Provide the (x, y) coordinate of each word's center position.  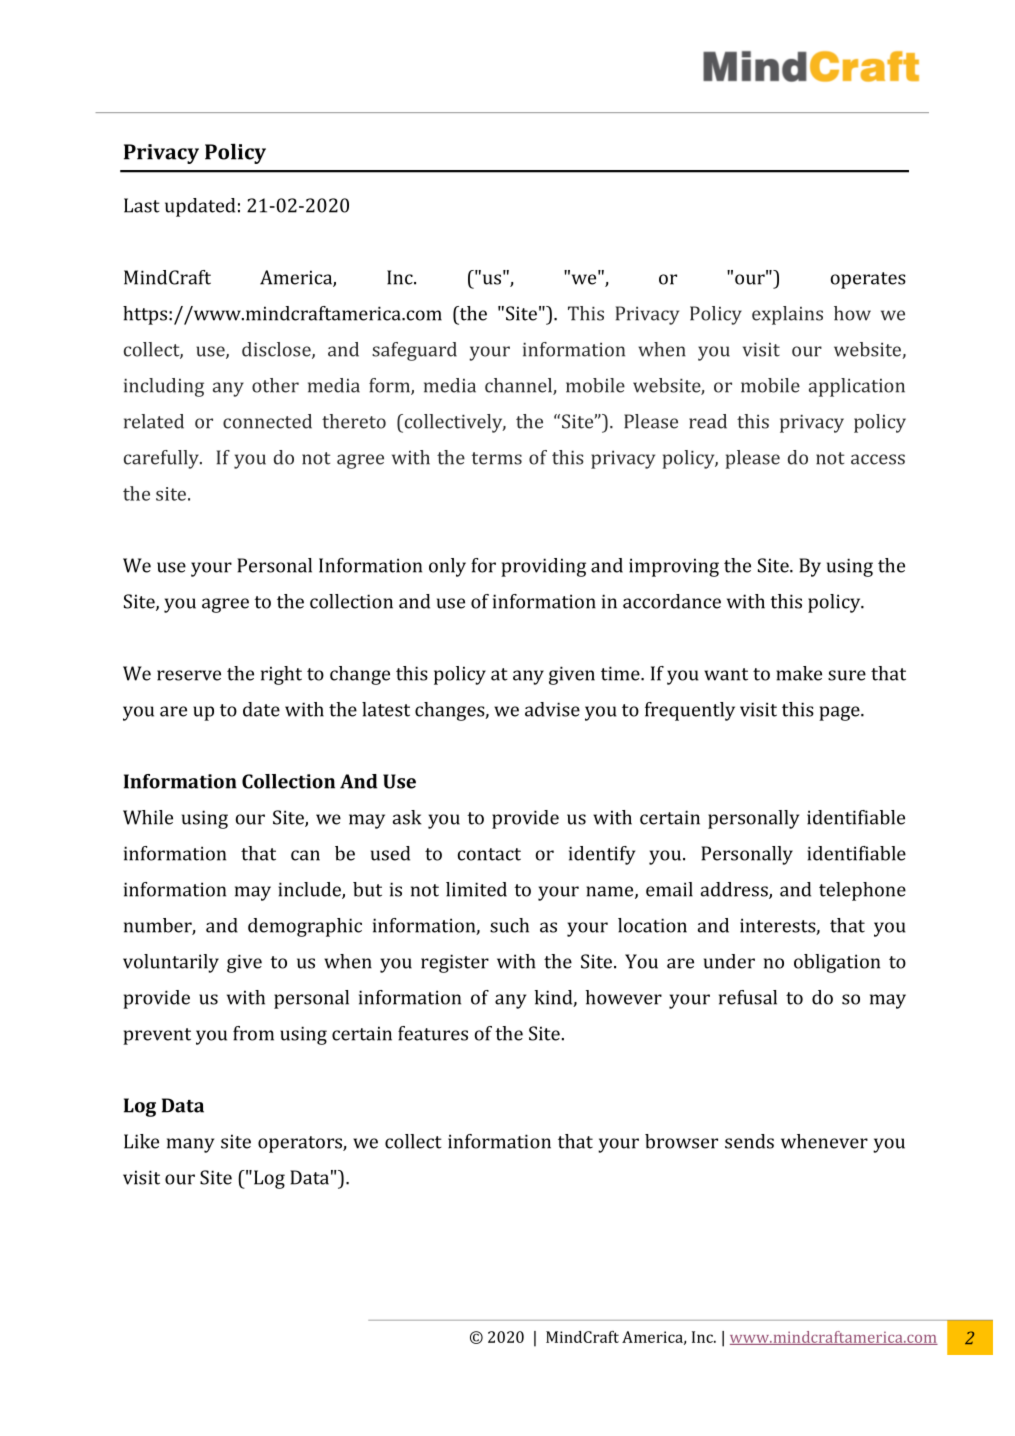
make (799, 673)
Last (142, 205)
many (190, 1145)
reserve (189, 675)
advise (552, 709)
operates (868, 280)
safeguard (414, 351)
